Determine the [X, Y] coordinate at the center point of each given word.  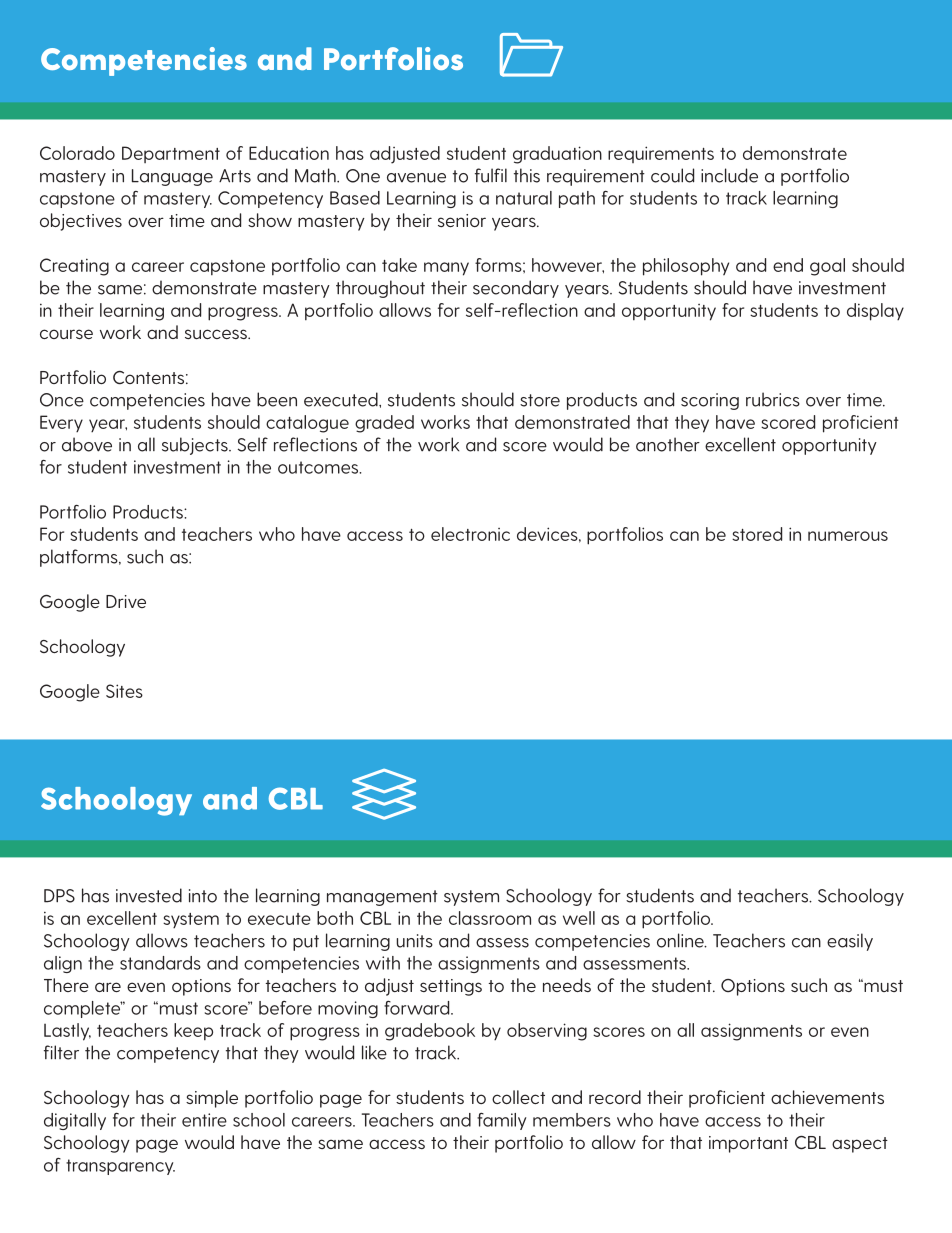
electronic [470, 534]
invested [149, 895]
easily [850, 942]
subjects [196, 446]
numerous [848, 536]
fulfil [491, 175]
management [382, 898]
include [729, 175]
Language [172, 177]
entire [204, 1120]
